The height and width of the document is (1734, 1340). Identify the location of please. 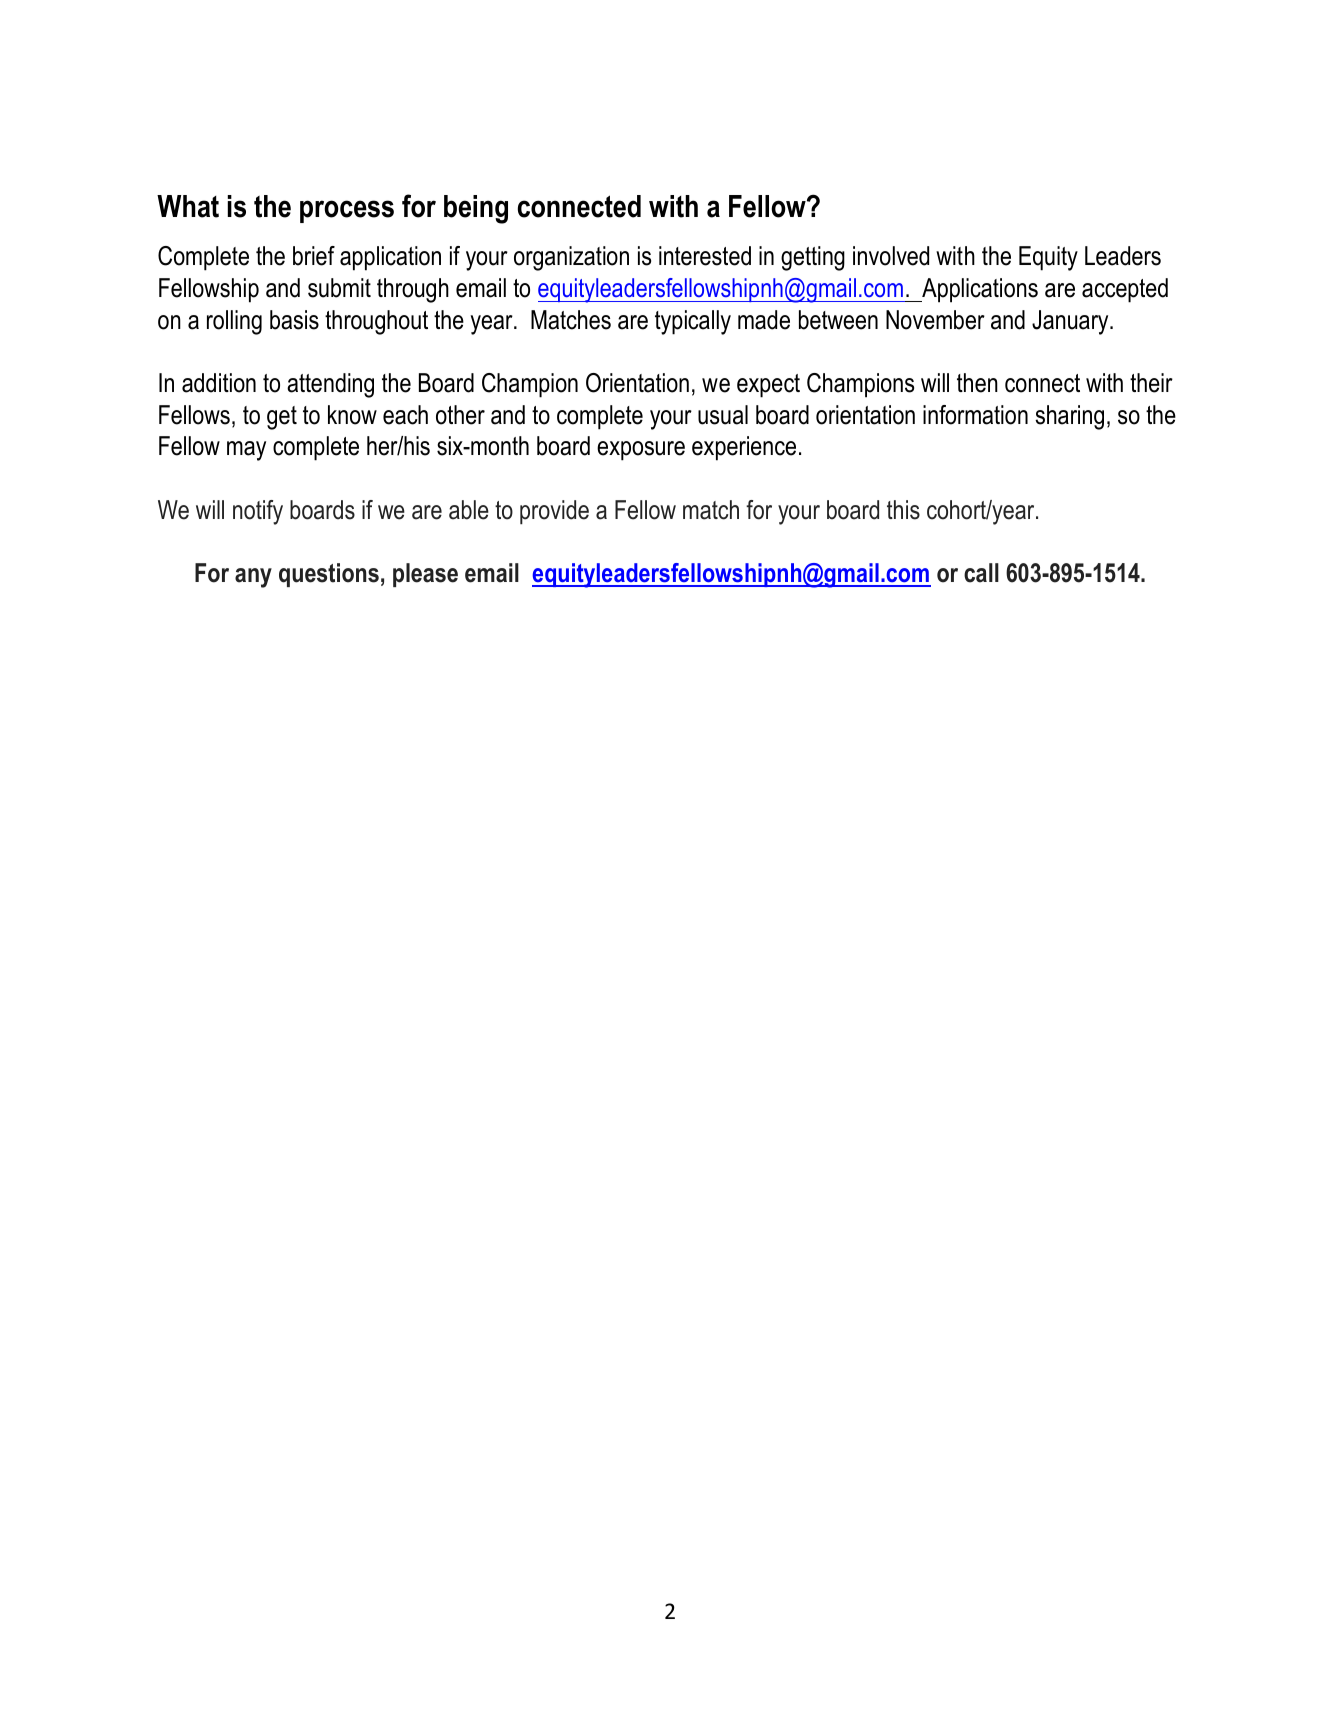
(425, 575).
